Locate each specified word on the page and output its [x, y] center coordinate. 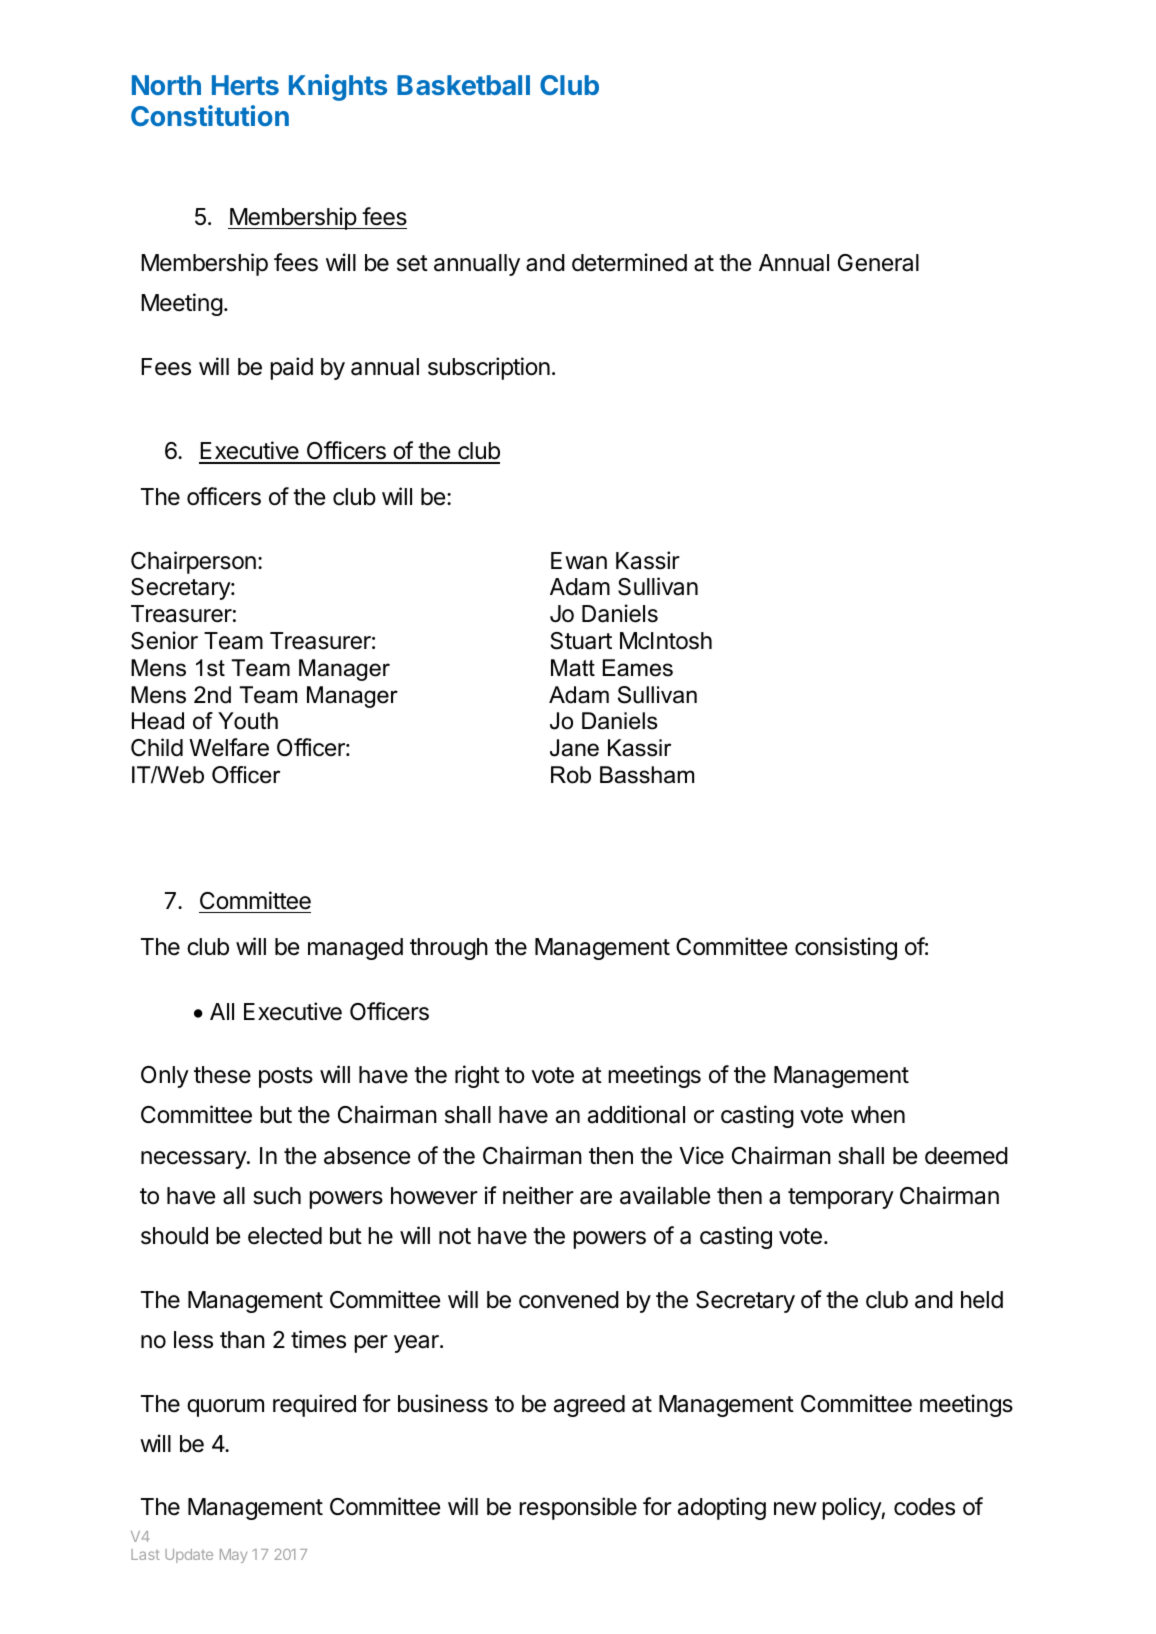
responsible [578, 1508]
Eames [638, 668]
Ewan [579, 561]
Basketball [463, 85]
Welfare [229, 747]
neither [538, 1195]
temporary [841, 1198]
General [878, 263]
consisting [846, 948]
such [277, 1196]
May [233, 1556]
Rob [571, 775]
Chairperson [193, 562]
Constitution [210, 115]
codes [924, 1507]
